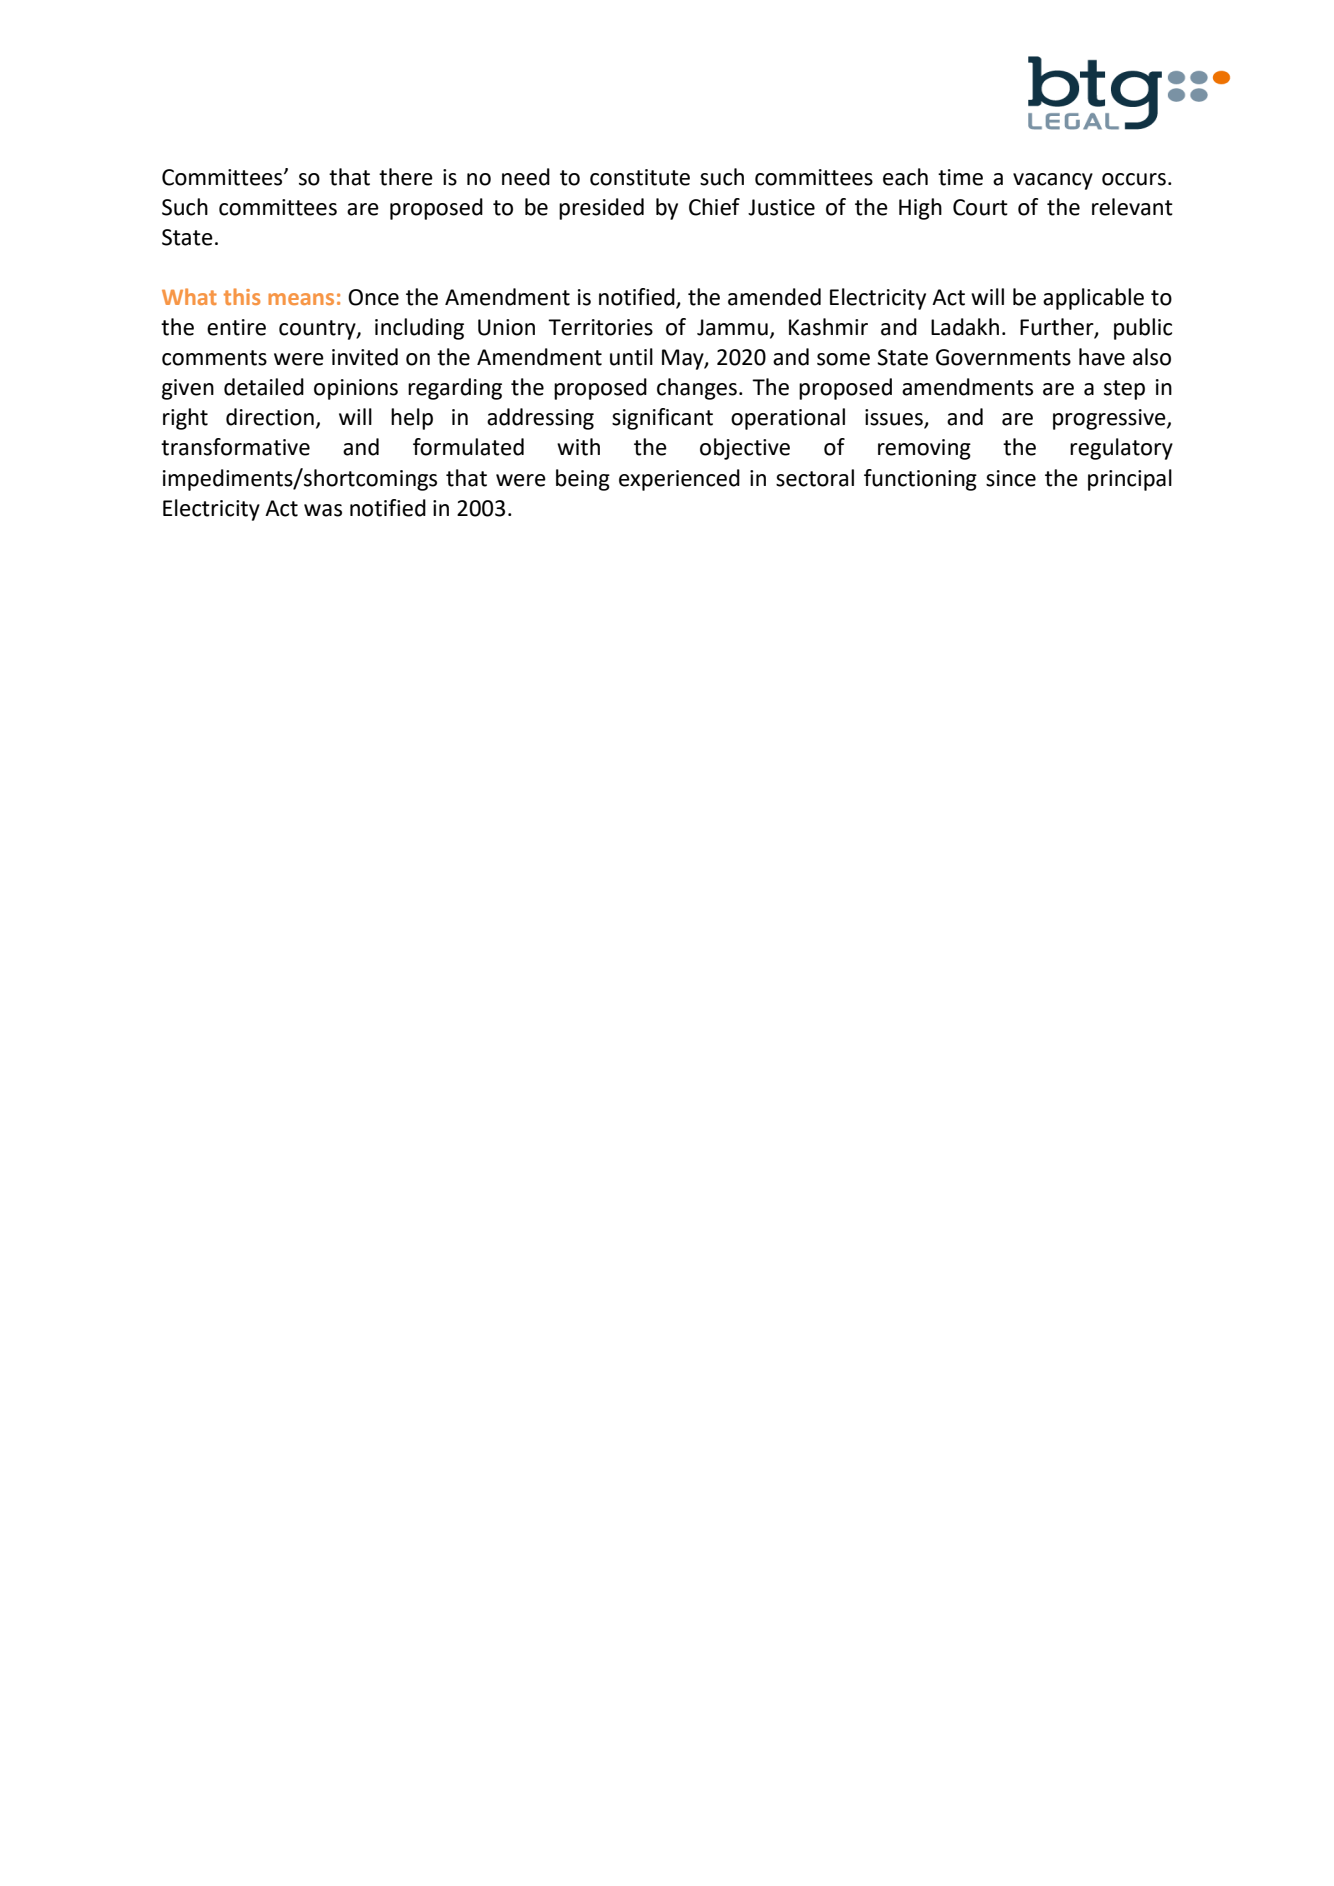 This screenshot has width=1334, height=1886. Describe the element at coordinates (270, 417) in the screenshot. I see `direction` at that location.
